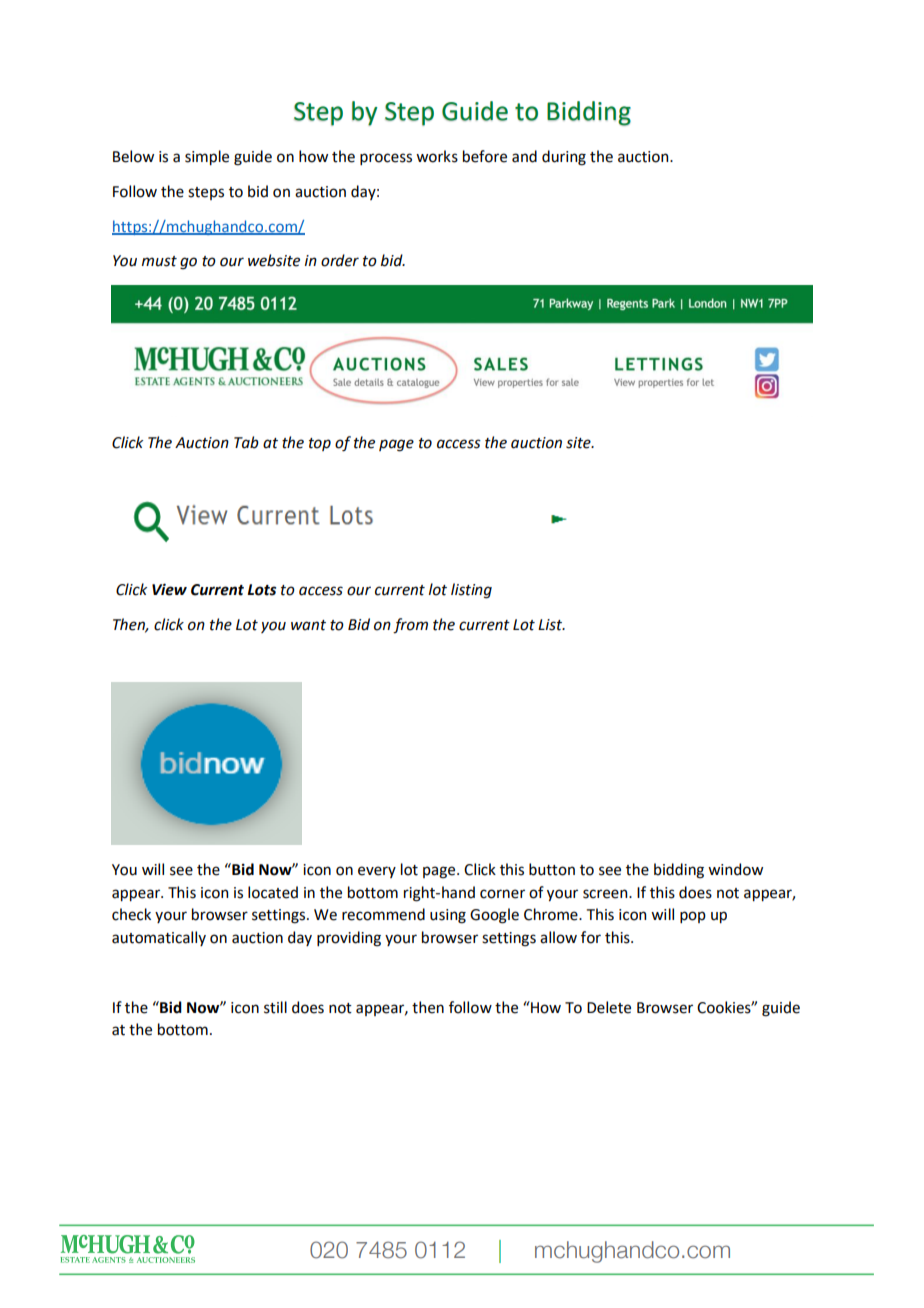  I want to click on window, so click(735, 869).
